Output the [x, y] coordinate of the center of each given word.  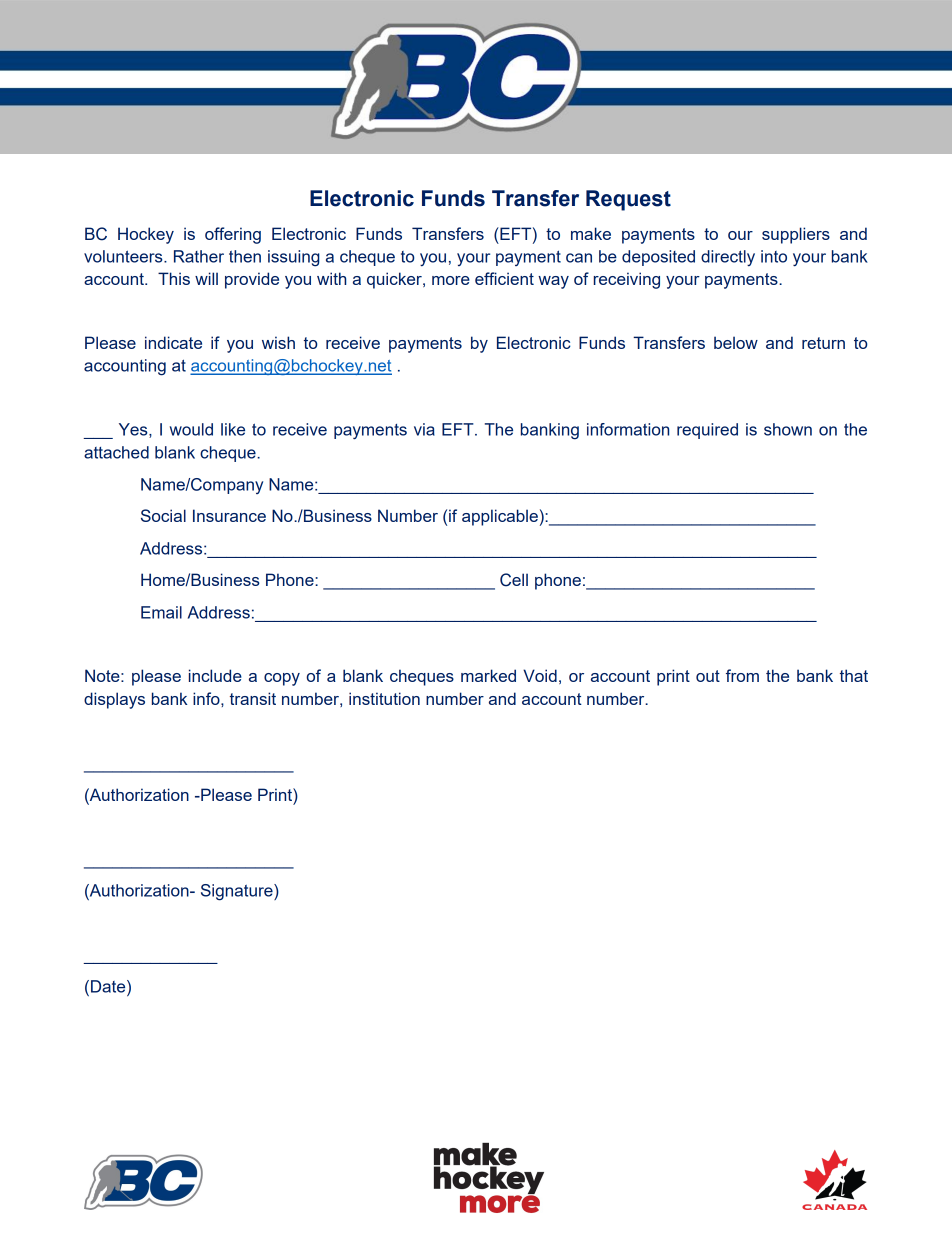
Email [161, 612]
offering [233, 235]
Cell [514, 580]
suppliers [796, 235]
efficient [504, 278]
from [742, 675]
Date [109, 986]
